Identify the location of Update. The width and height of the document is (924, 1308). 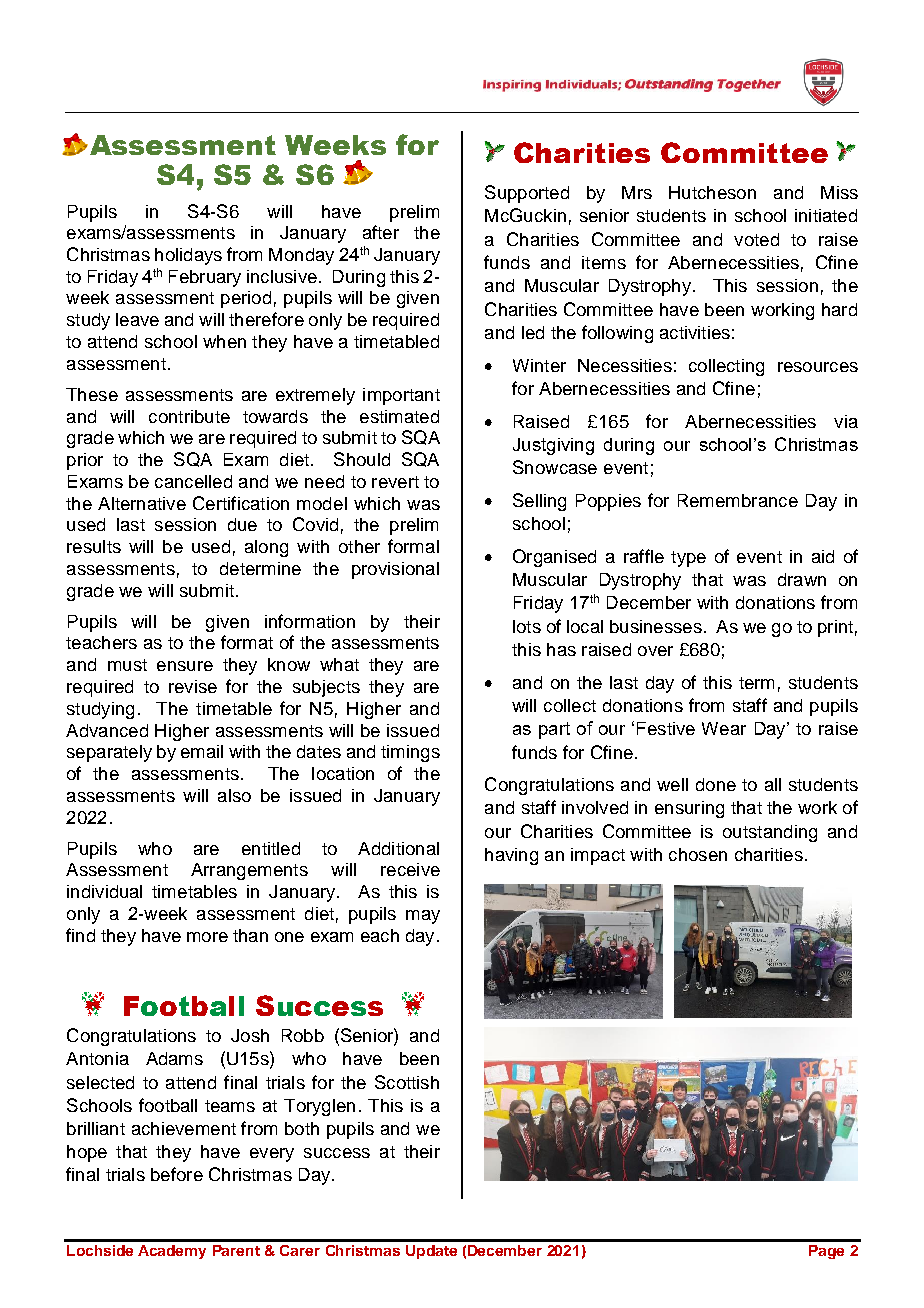
(431, 1252).
